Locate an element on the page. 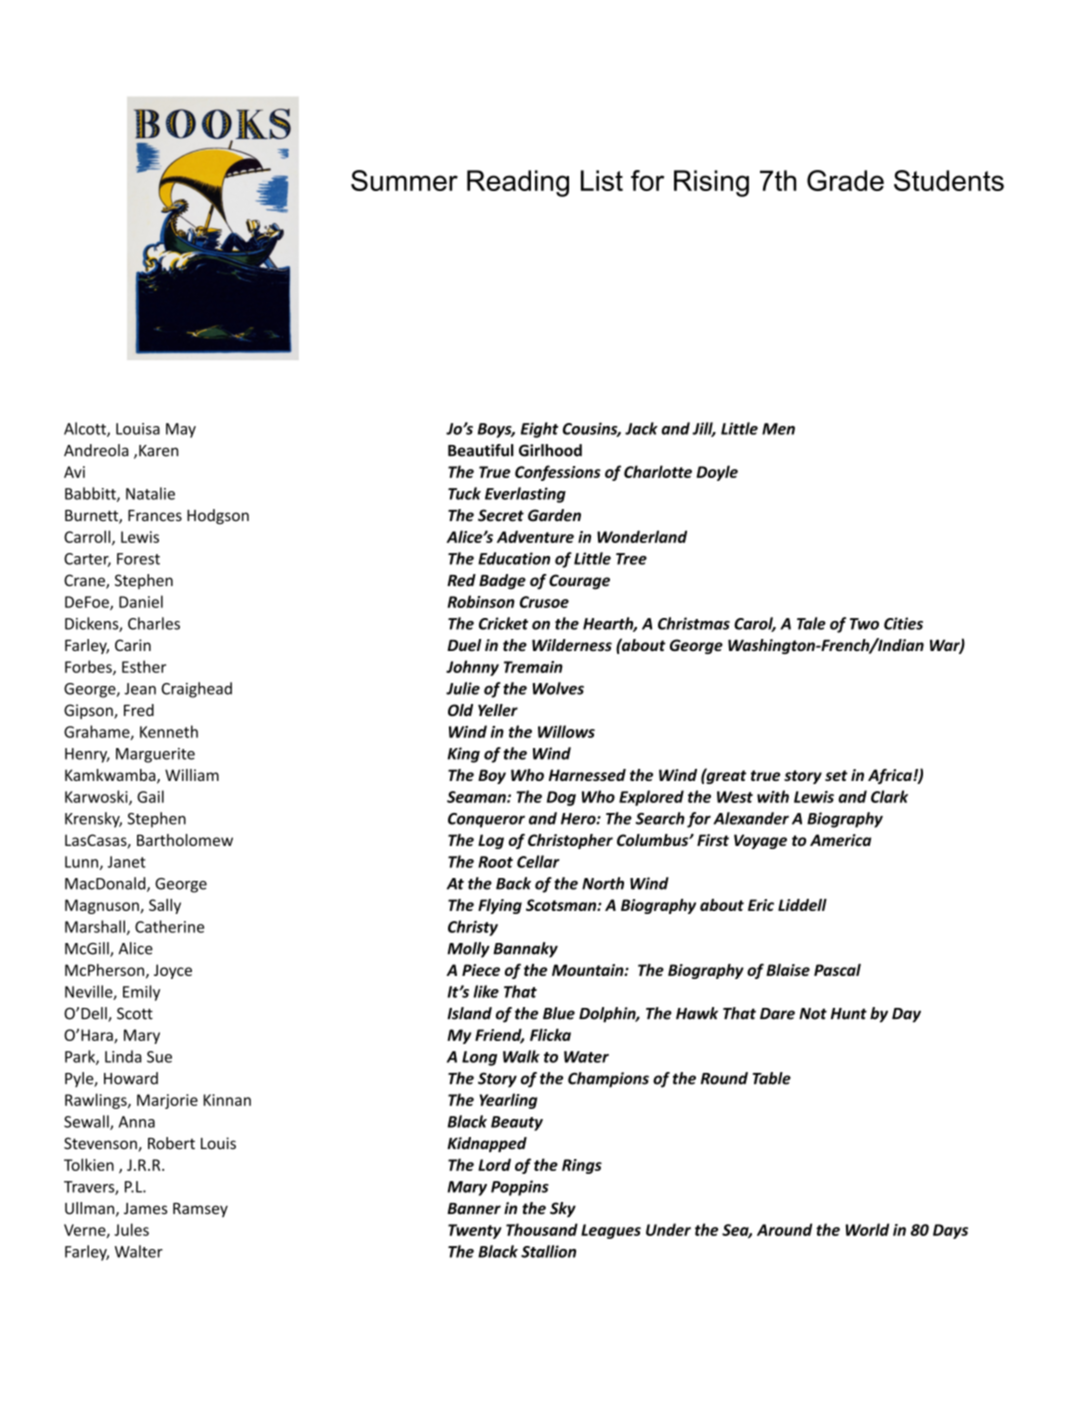 The image size is (1086, 1405). Voyage is located at coordinates (760, 841).
